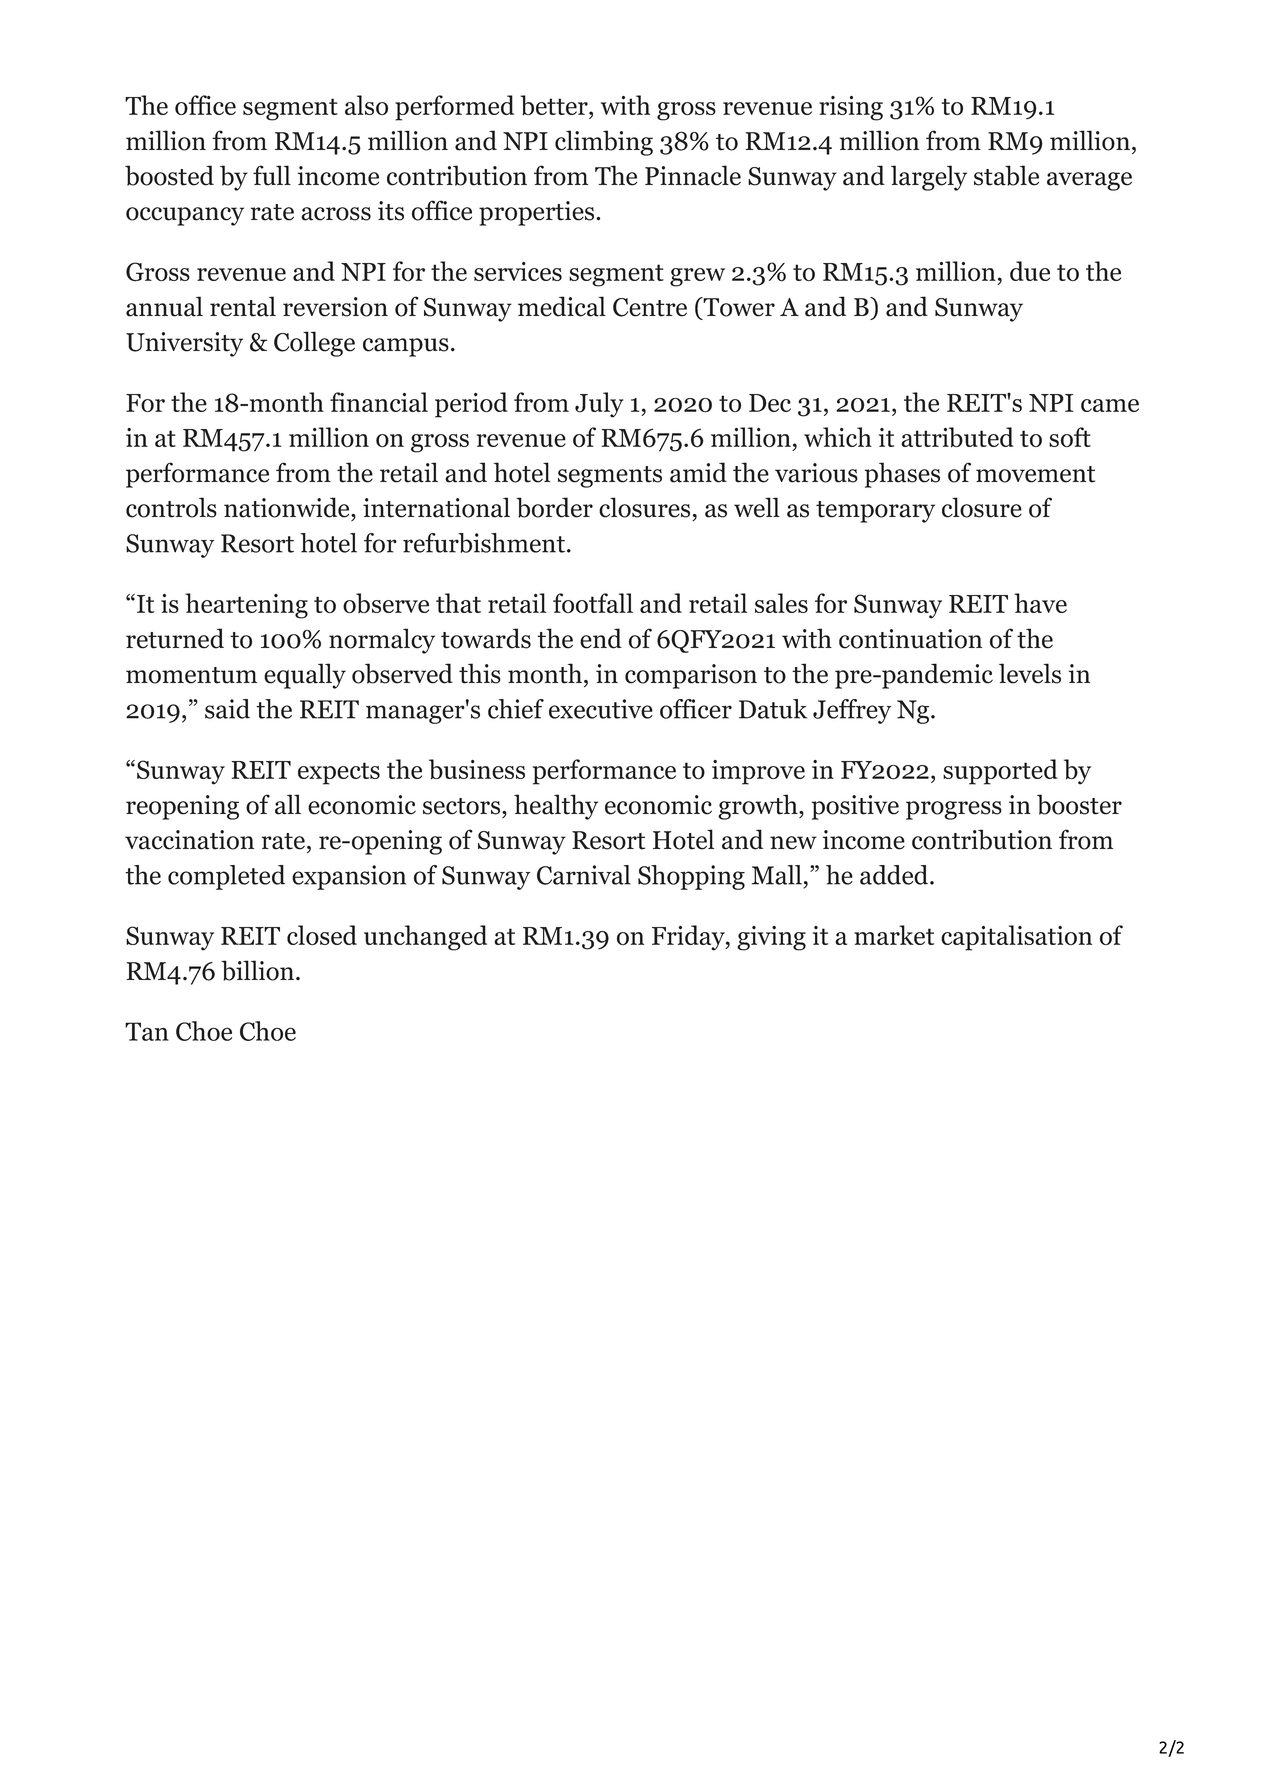 The image size is (1266, 1791). Describe the element at coordinates (272, 175) in the page. I see `full` at that location.
